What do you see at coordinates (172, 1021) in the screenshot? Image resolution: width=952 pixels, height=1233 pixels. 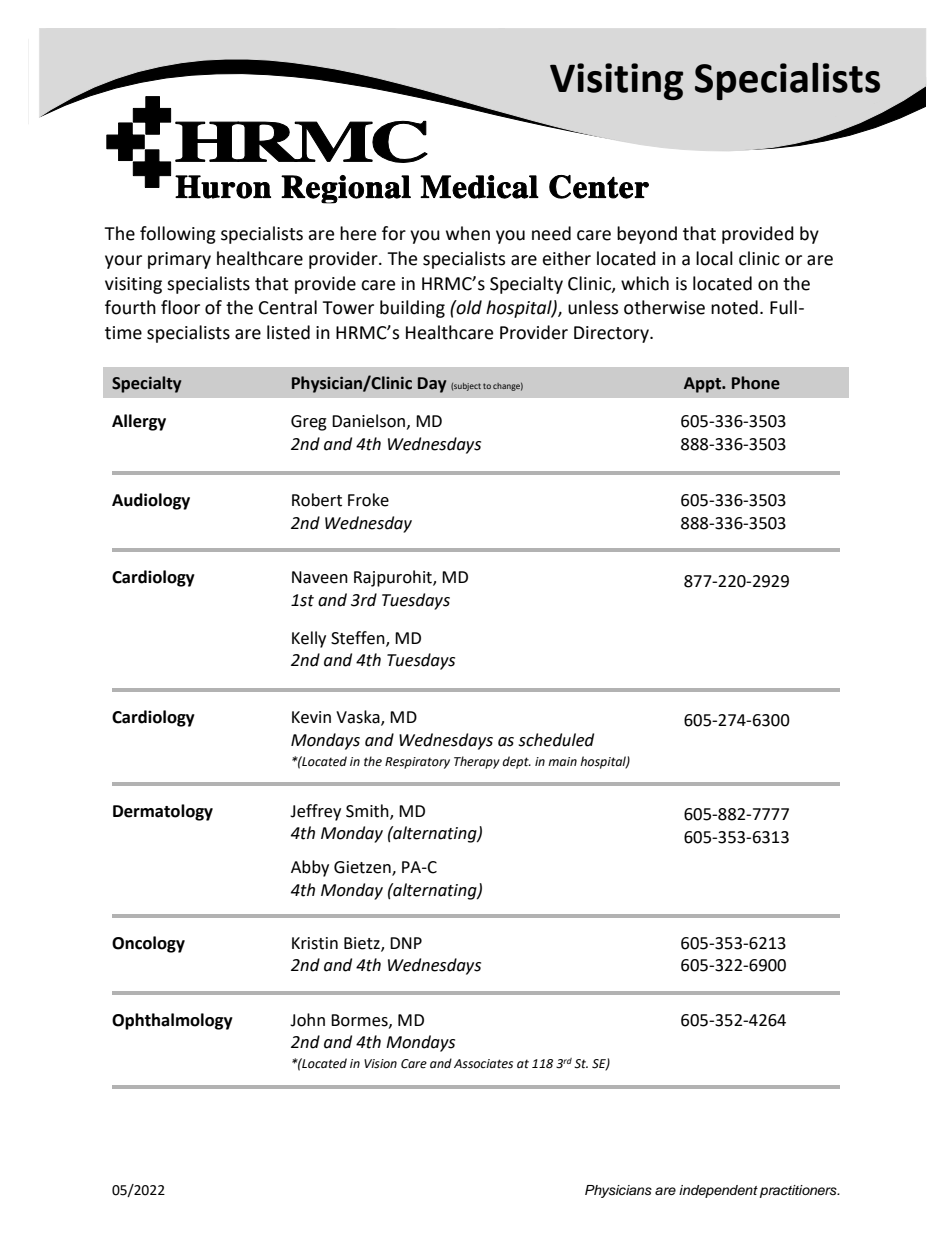 I see `Ophthalmology` at bounding box center [172, 1021].
